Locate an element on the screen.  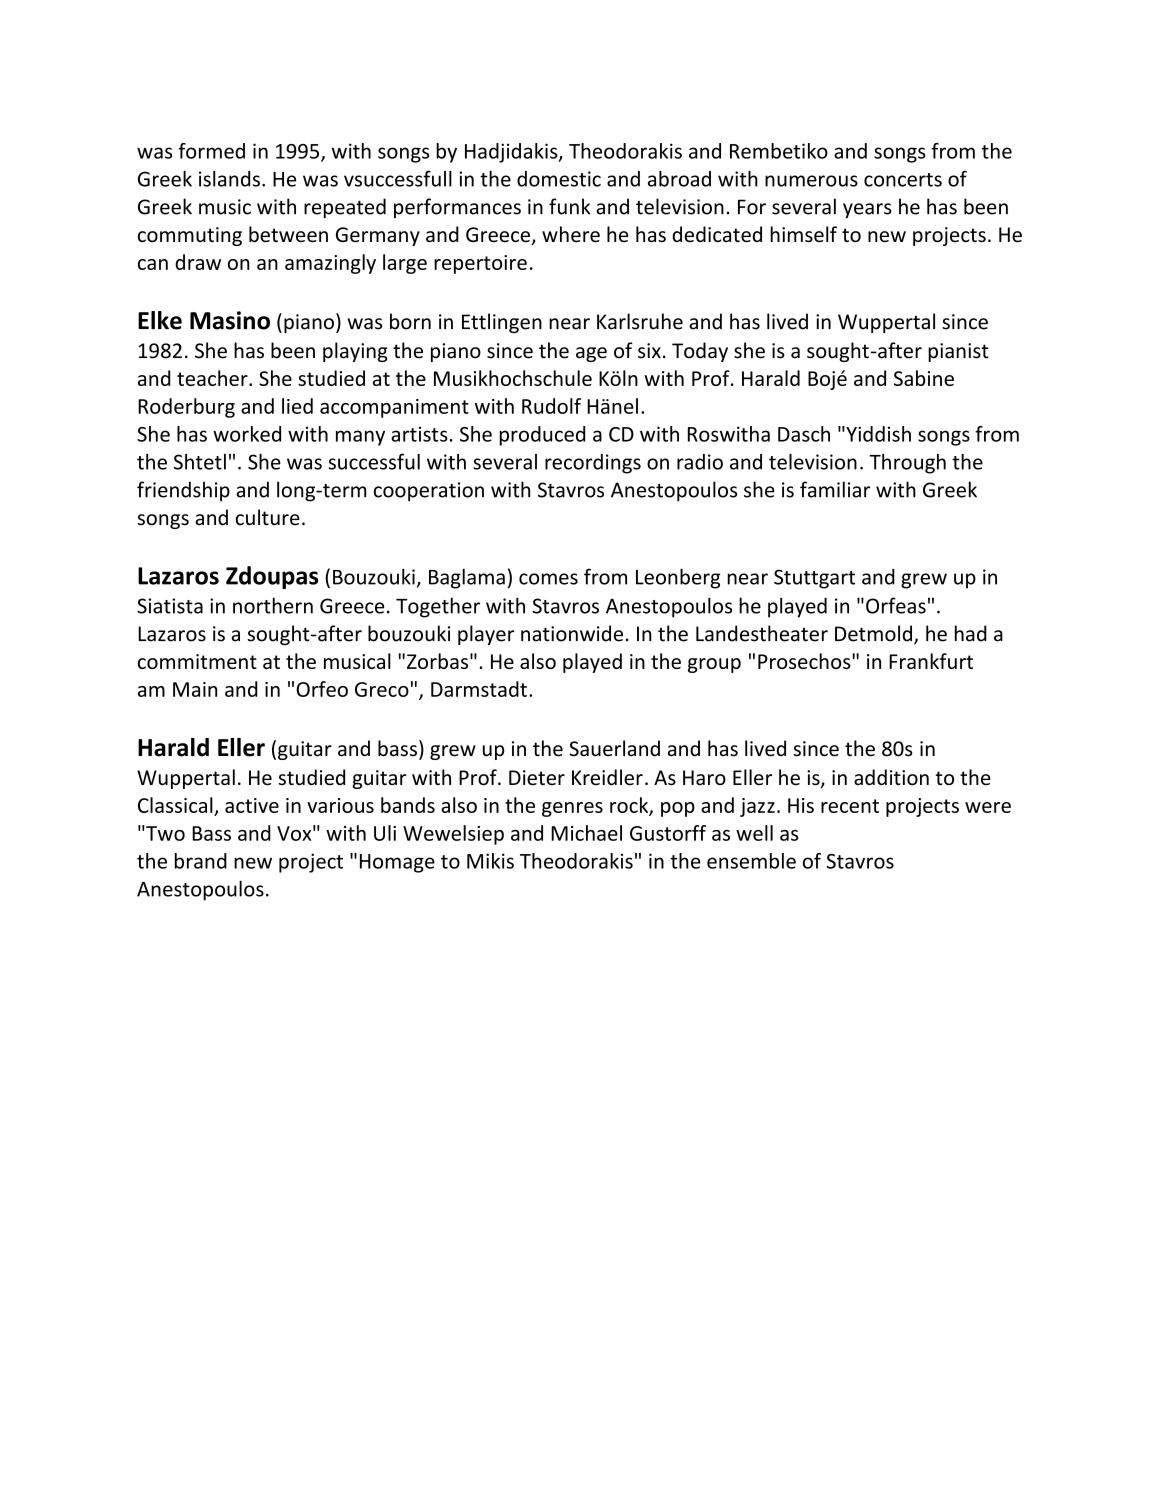
recordings is located at coordinates (593, 464).
